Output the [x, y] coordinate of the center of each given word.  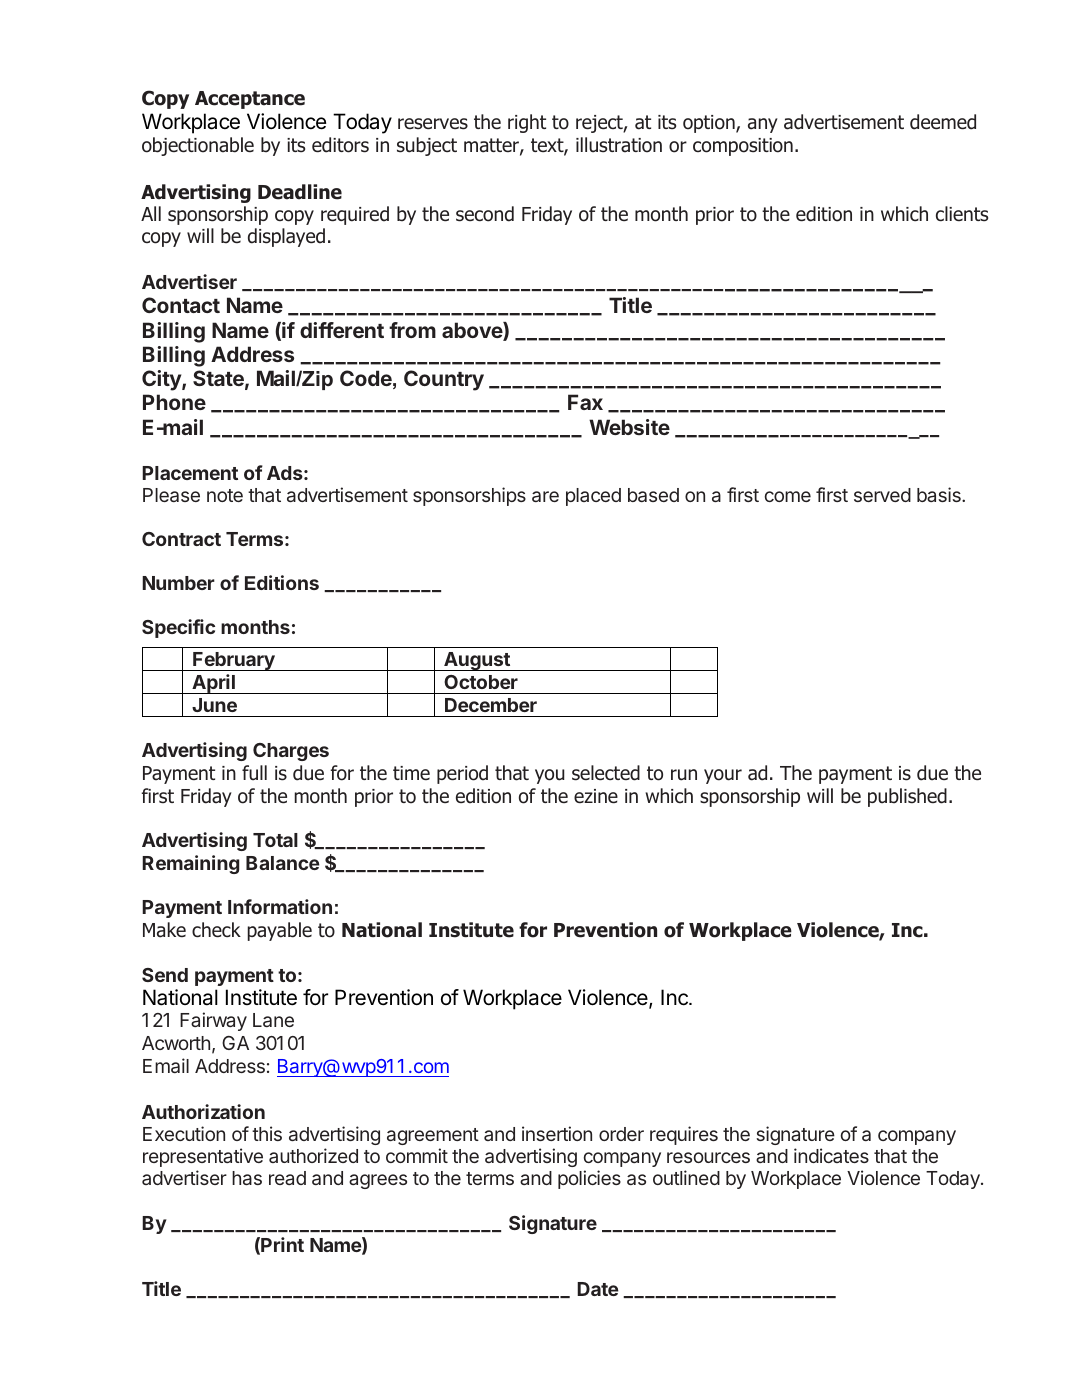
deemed [943, 122]
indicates [831, 1155]
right [527, 123]
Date [598, 1289]
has [247, 1178]
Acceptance [250, 100]
